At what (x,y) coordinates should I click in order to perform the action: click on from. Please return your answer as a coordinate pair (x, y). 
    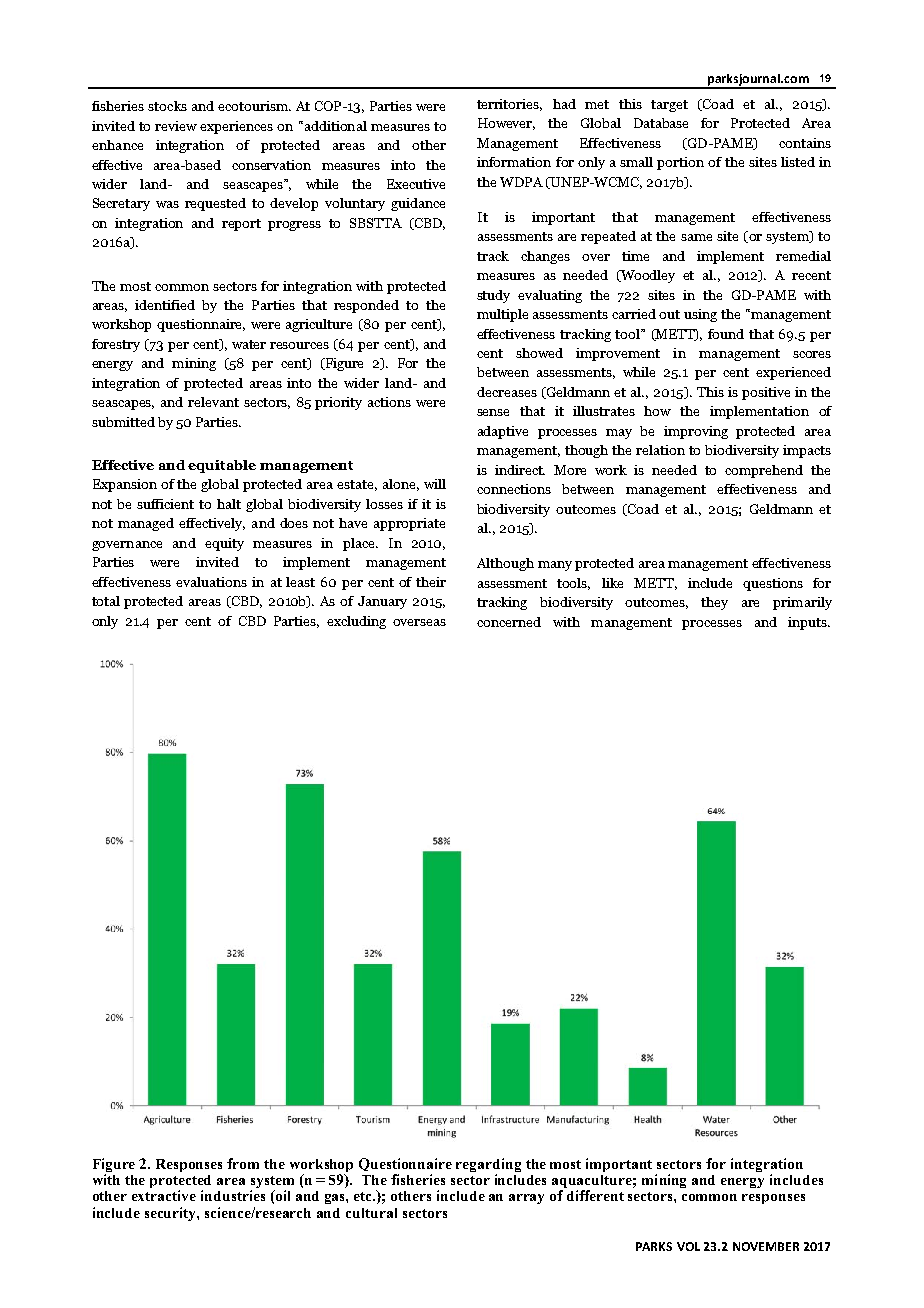
    Looking at the image, I should click on (243, 1163).
